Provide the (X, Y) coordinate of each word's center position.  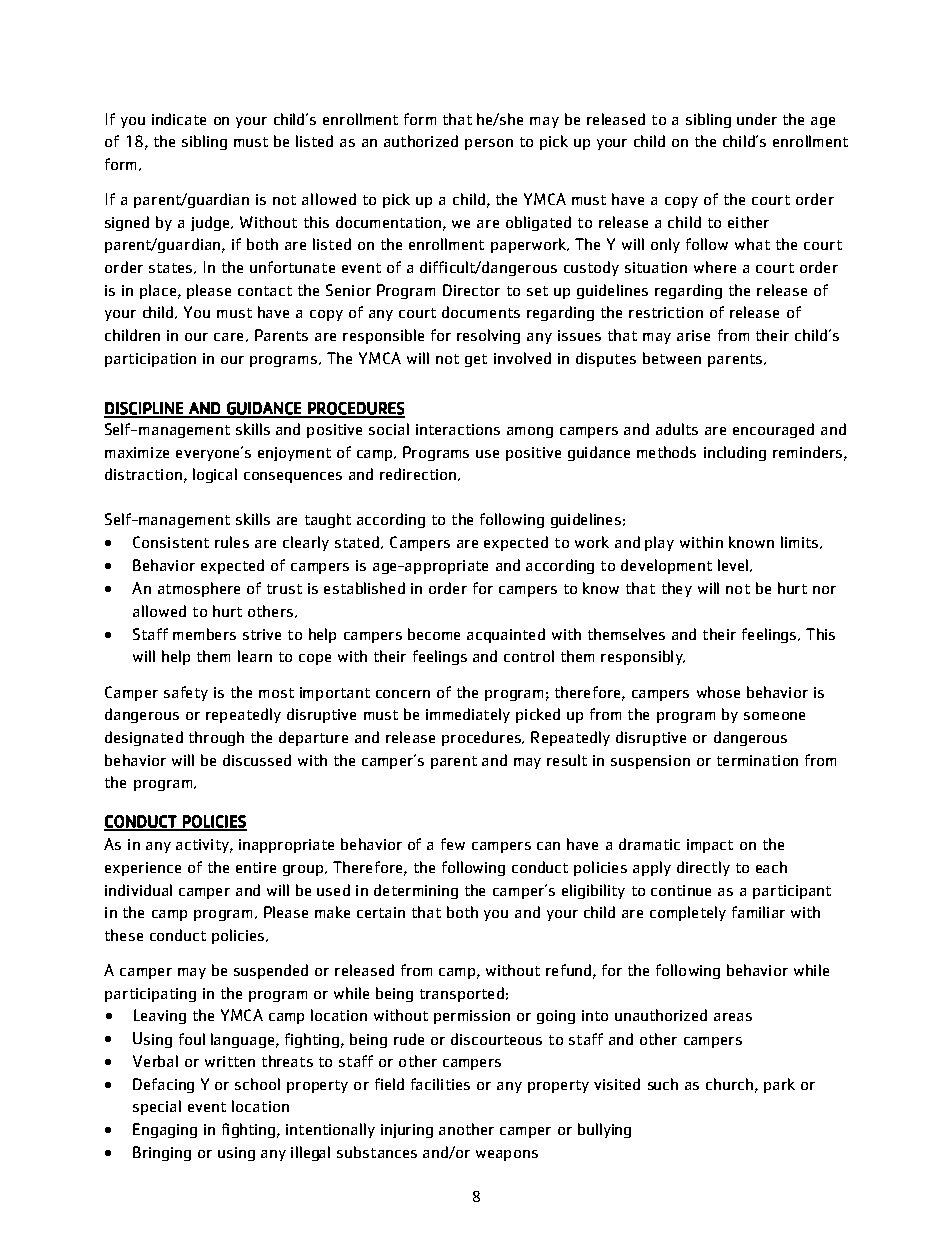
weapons (507, 1155)
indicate (179, 119)
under (757, 119)
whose (718, 692)
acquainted (506, 635)
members (204, 634)
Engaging (165, 1130)
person (489, 144)
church (729, 1084)
